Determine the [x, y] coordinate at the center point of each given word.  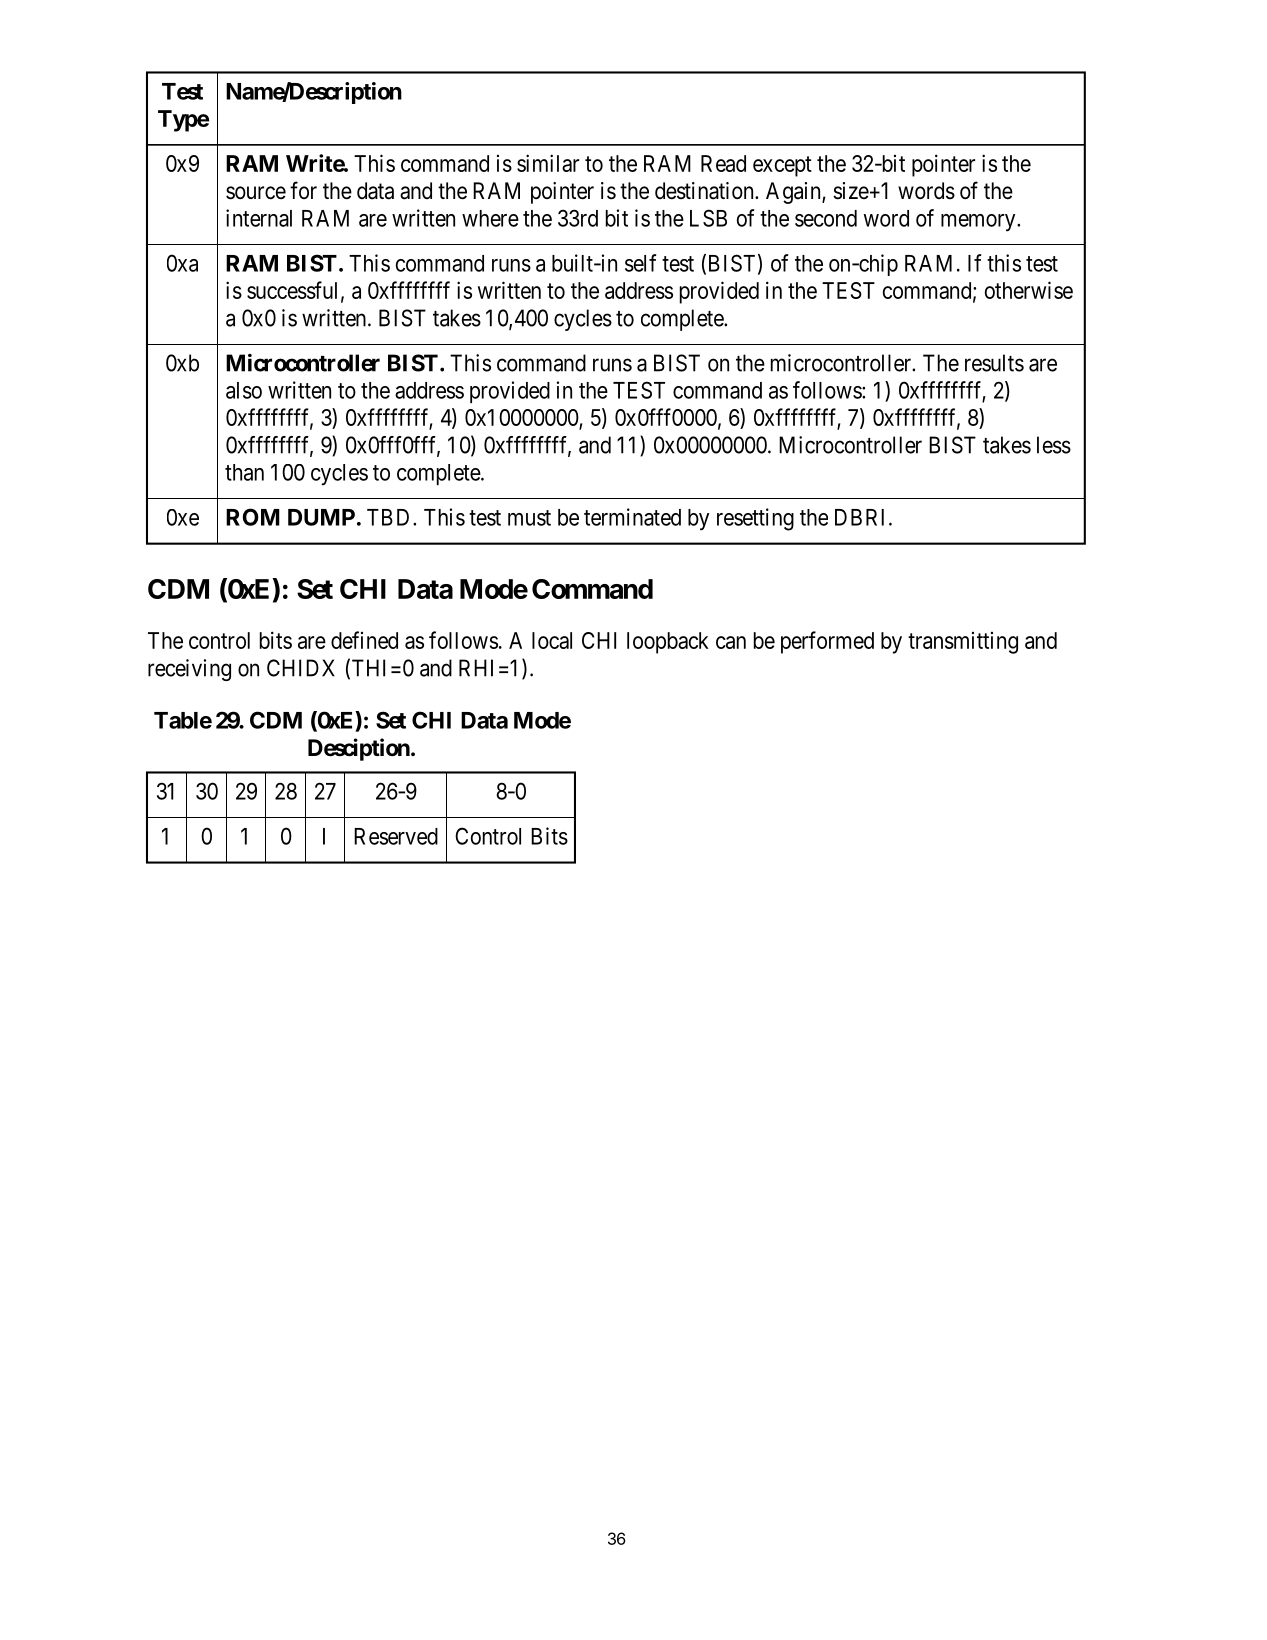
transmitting [963, 643]
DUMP [321, 517]
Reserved [396, 836]
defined [364, 640]
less [1054, 445]
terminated [632, 517]
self [641, 263]
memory [979, 222]
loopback [668, 643]
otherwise [1029, 290]
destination [705, 191]
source [256, 193]
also [244, 390]
